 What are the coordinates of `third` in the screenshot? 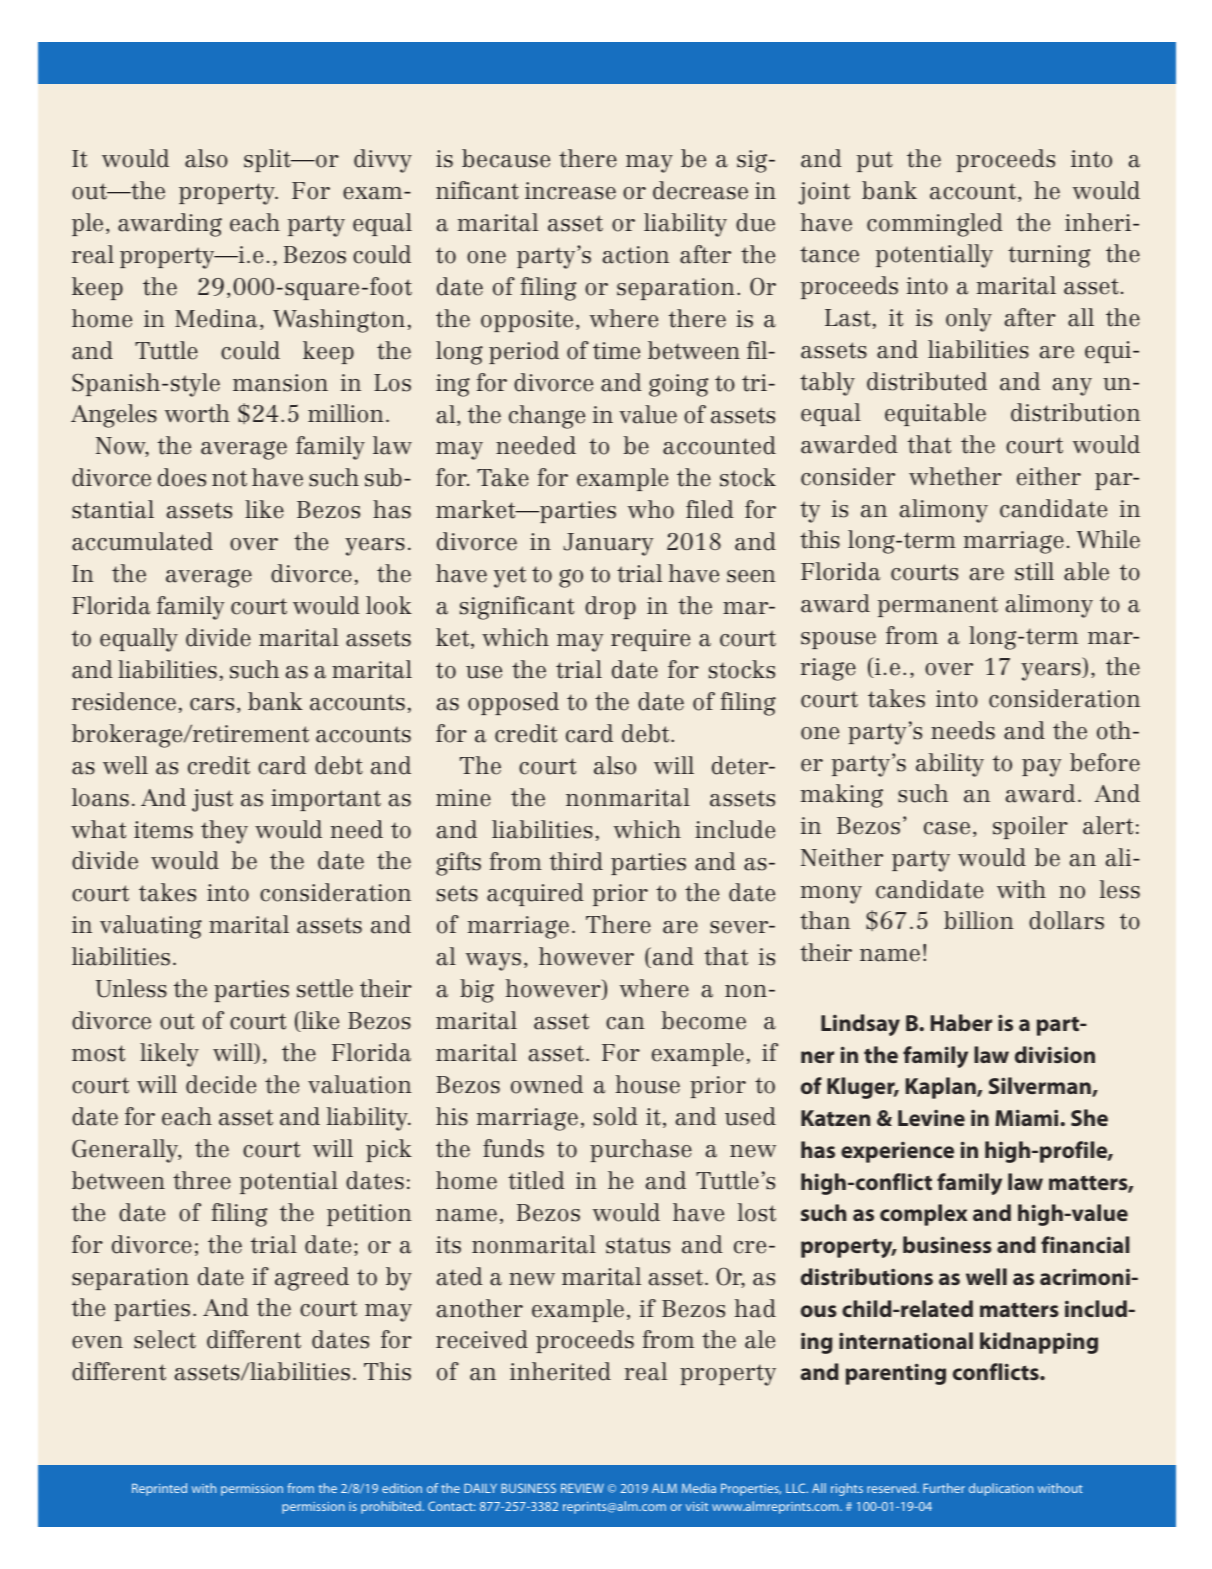 It's located at (576, 861).
